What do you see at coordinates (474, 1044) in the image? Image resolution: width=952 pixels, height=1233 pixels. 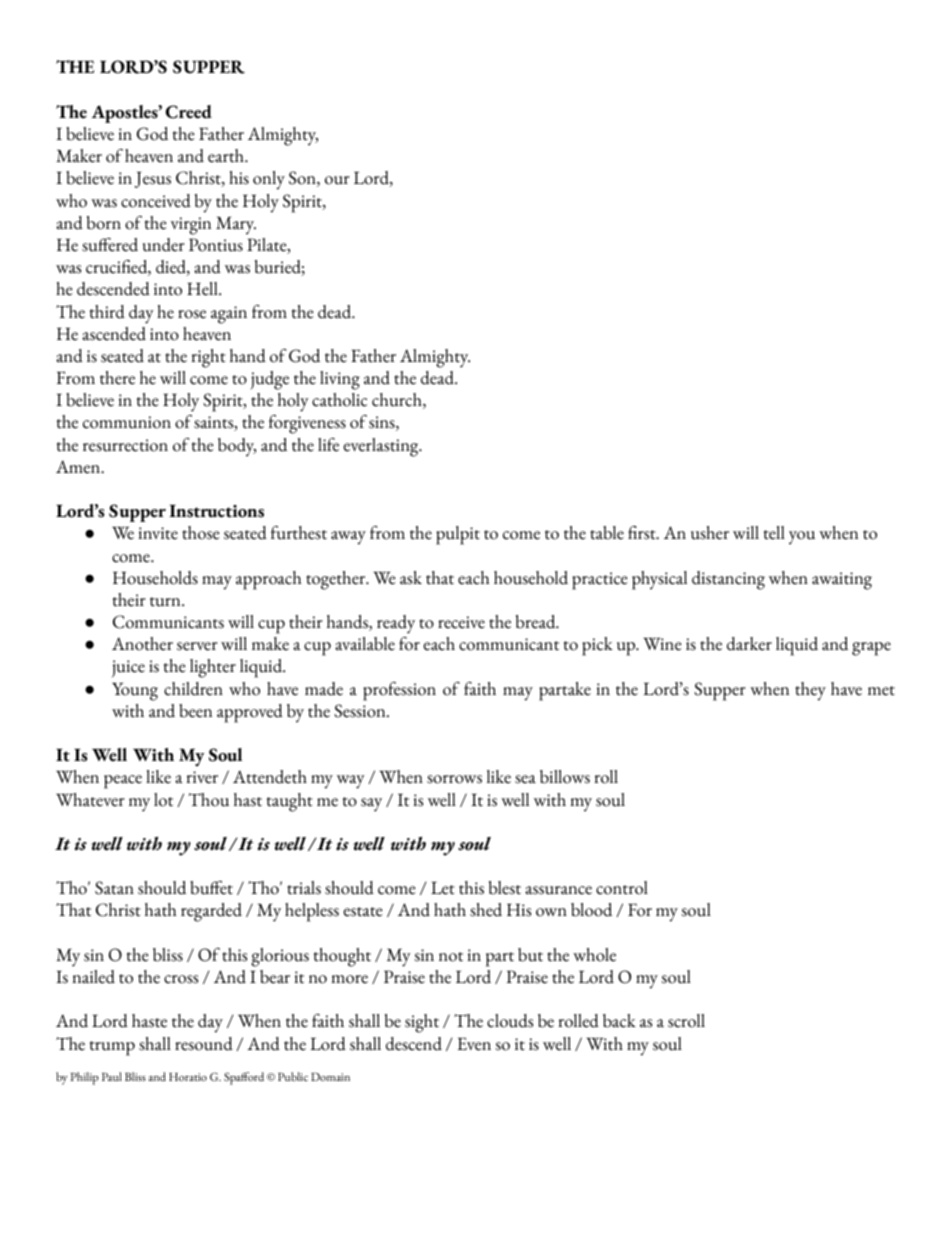 I see `Even` at bounding box center [474, 1044].
